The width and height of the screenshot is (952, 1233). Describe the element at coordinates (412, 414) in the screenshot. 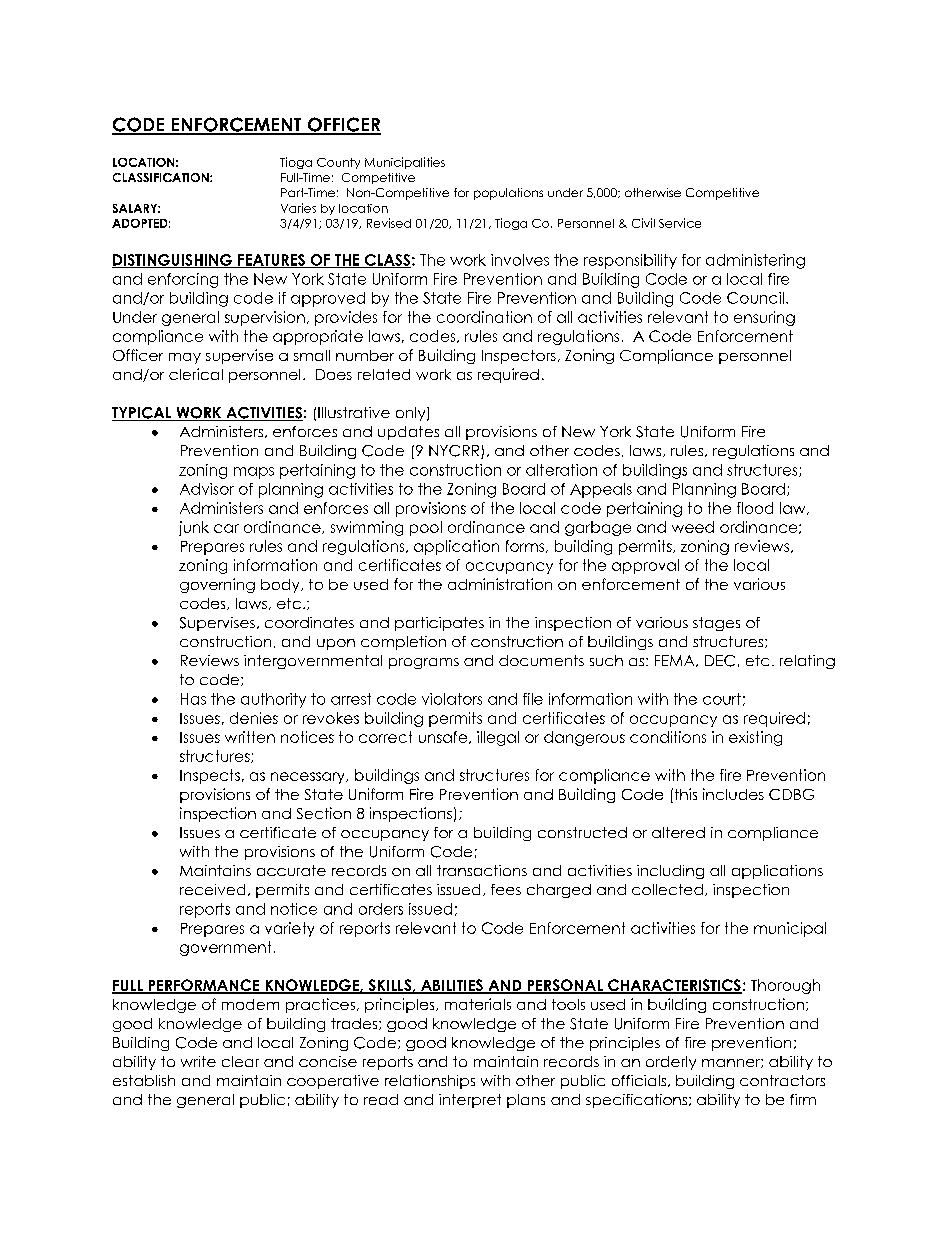

I see `only` at that location.
